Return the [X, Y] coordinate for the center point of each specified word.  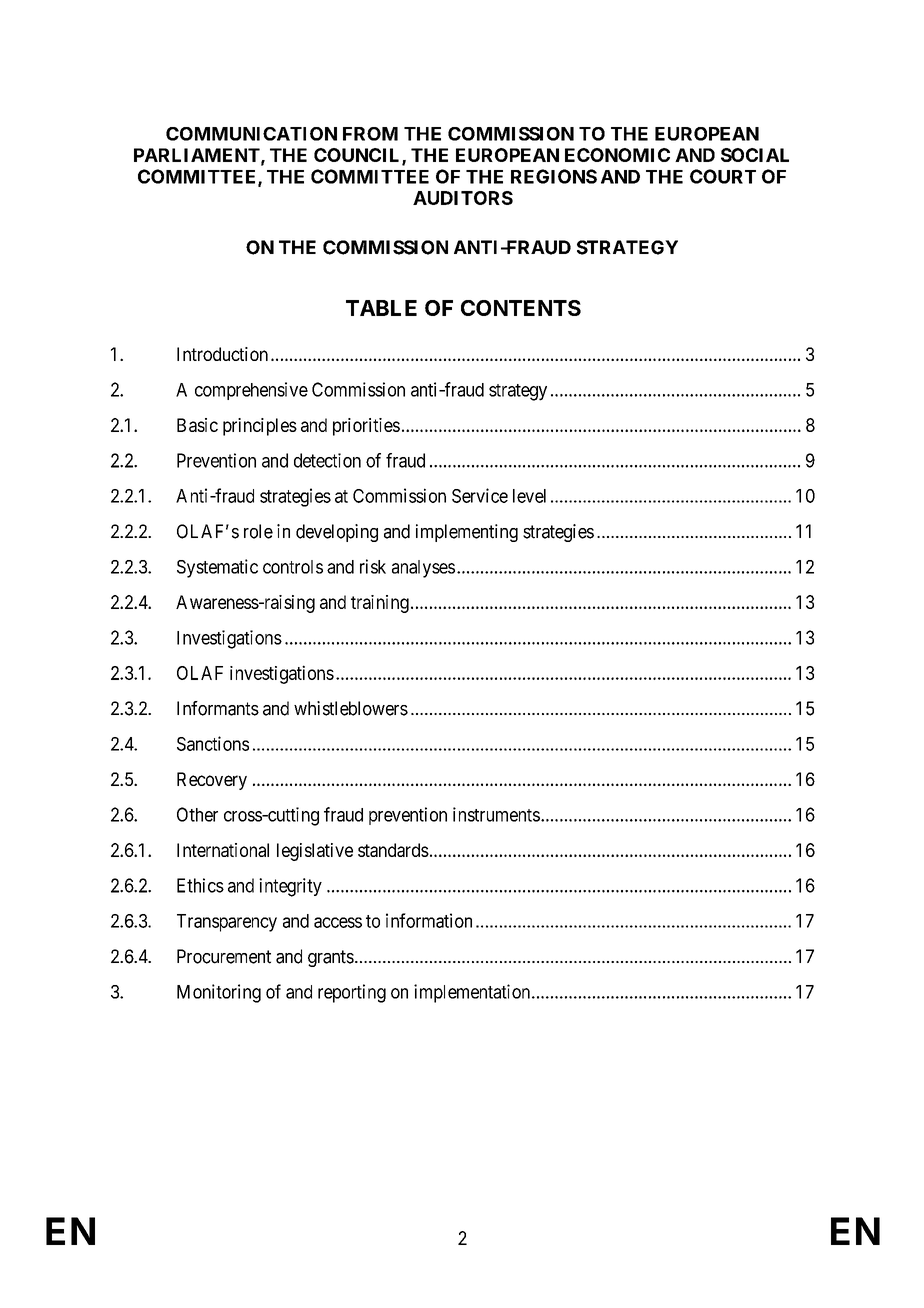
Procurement [224, 956]
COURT [723, 176]
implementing [467, 533]
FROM [370, 134]
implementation [473, 993]
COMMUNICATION [251, 134]
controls [293, 567]
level [529, 496]
